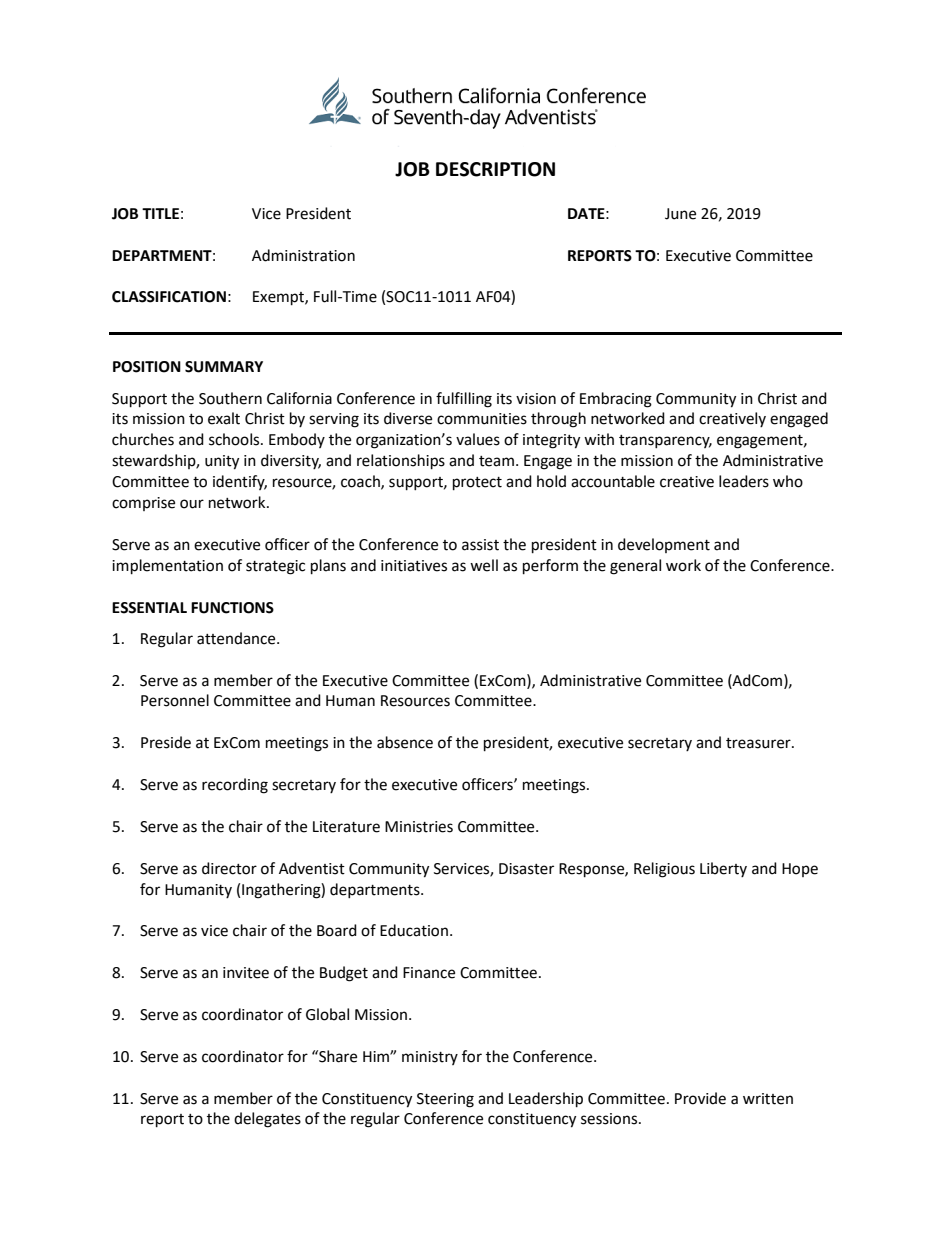 This image has width=952, height=1233. I want to click on Steering, so click(445, 1100).
